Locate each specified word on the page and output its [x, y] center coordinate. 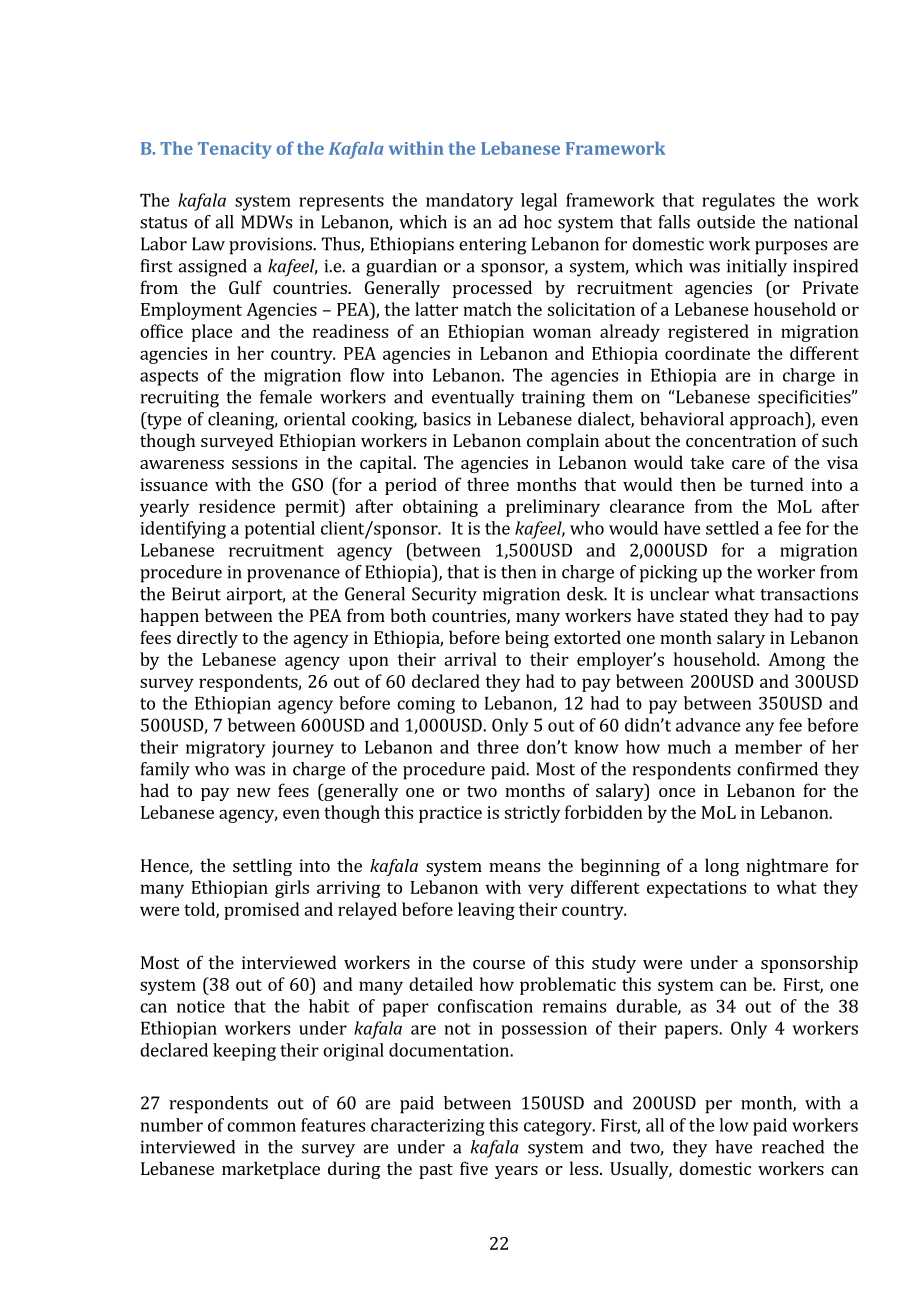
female [286, 397]
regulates [738, 202]
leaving [486, 911]
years [516, 1172]
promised [262, 911]
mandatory [469, 202]
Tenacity [235, 150]
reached [793, 1147]
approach [768, 421]
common [261, 1127]
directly [207, 639]
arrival [470, 659]
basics [447, 419]
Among [796, 661]
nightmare [787, 867]
